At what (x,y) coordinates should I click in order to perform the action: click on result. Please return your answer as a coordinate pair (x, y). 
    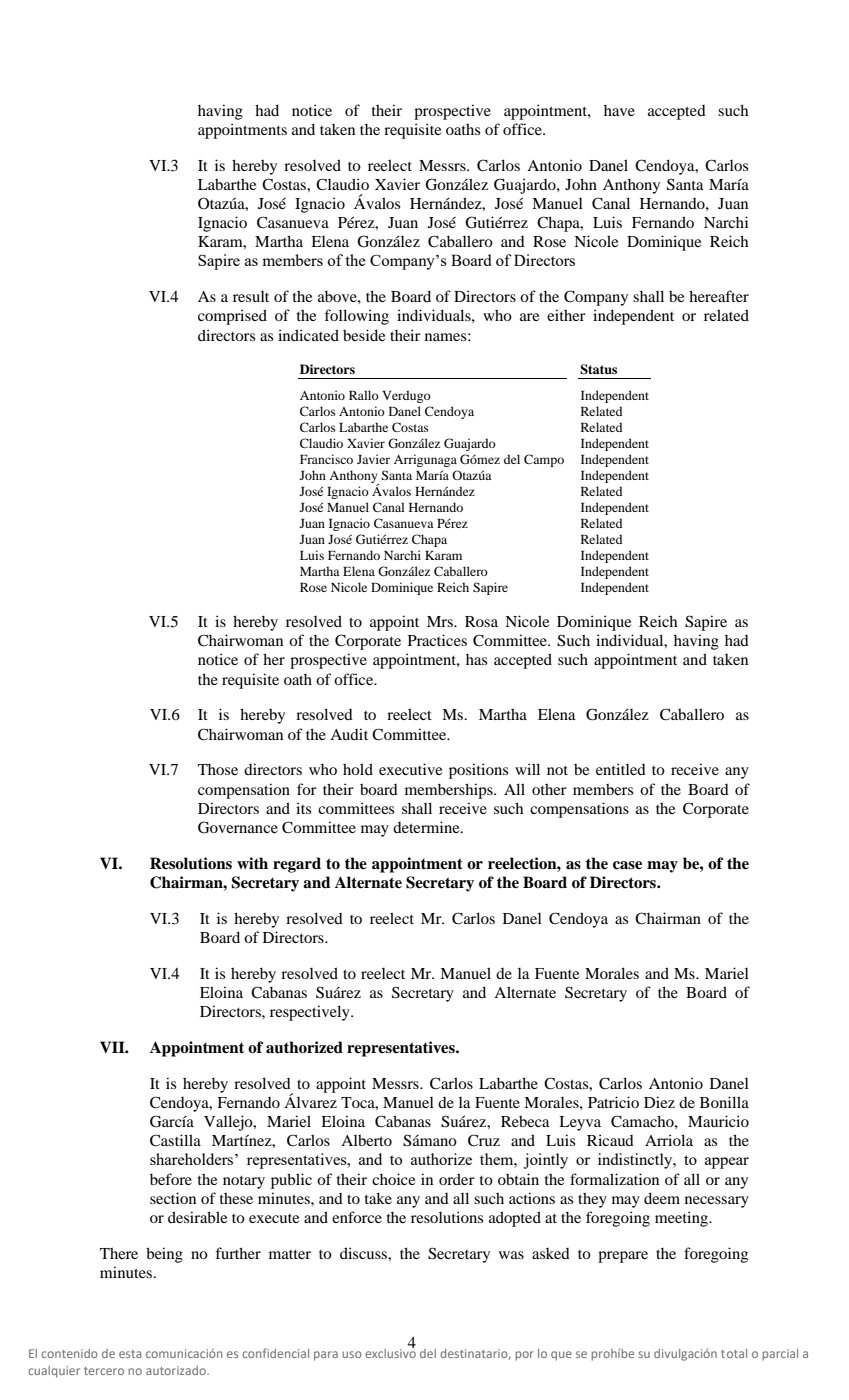
    Looking at the image, I should click on (251, 296).
